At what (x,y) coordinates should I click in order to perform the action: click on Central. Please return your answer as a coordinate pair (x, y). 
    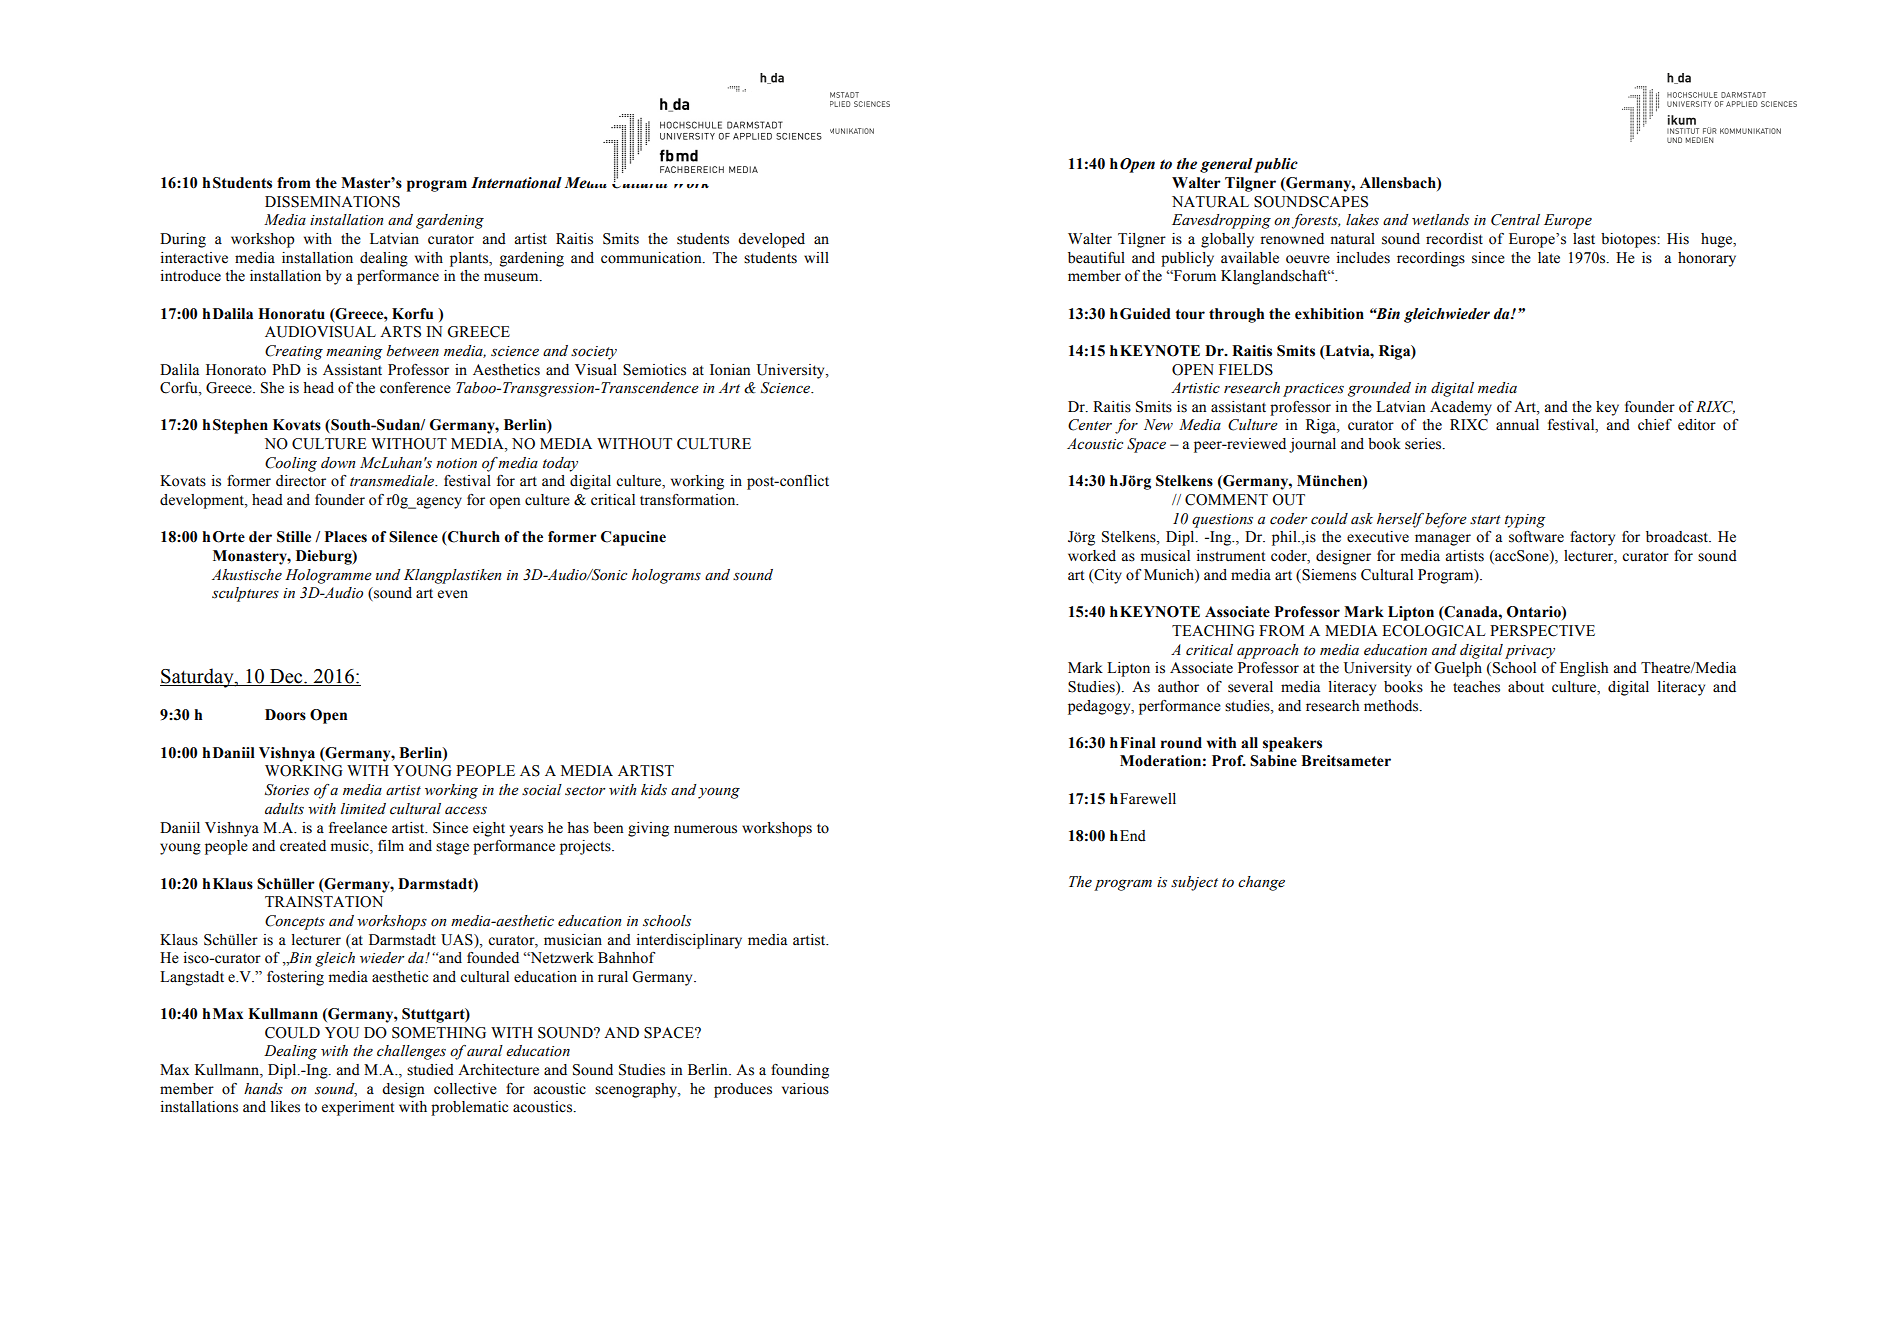
    Looking at the image, I should click on (1515, 220).
